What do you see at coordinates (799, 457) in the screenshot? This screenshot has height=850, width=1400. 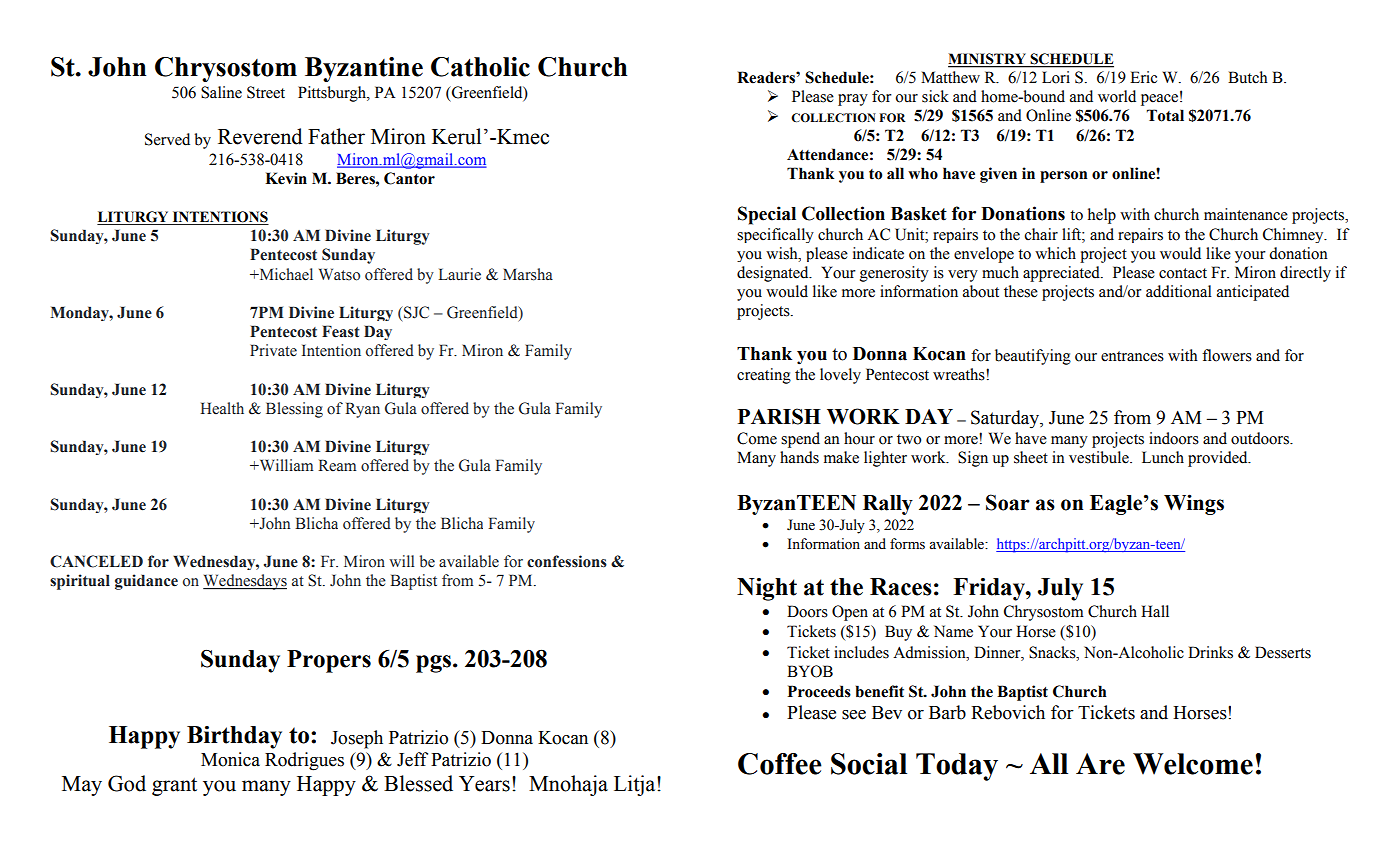 I see `hands` at bounding box center [799, 457].
